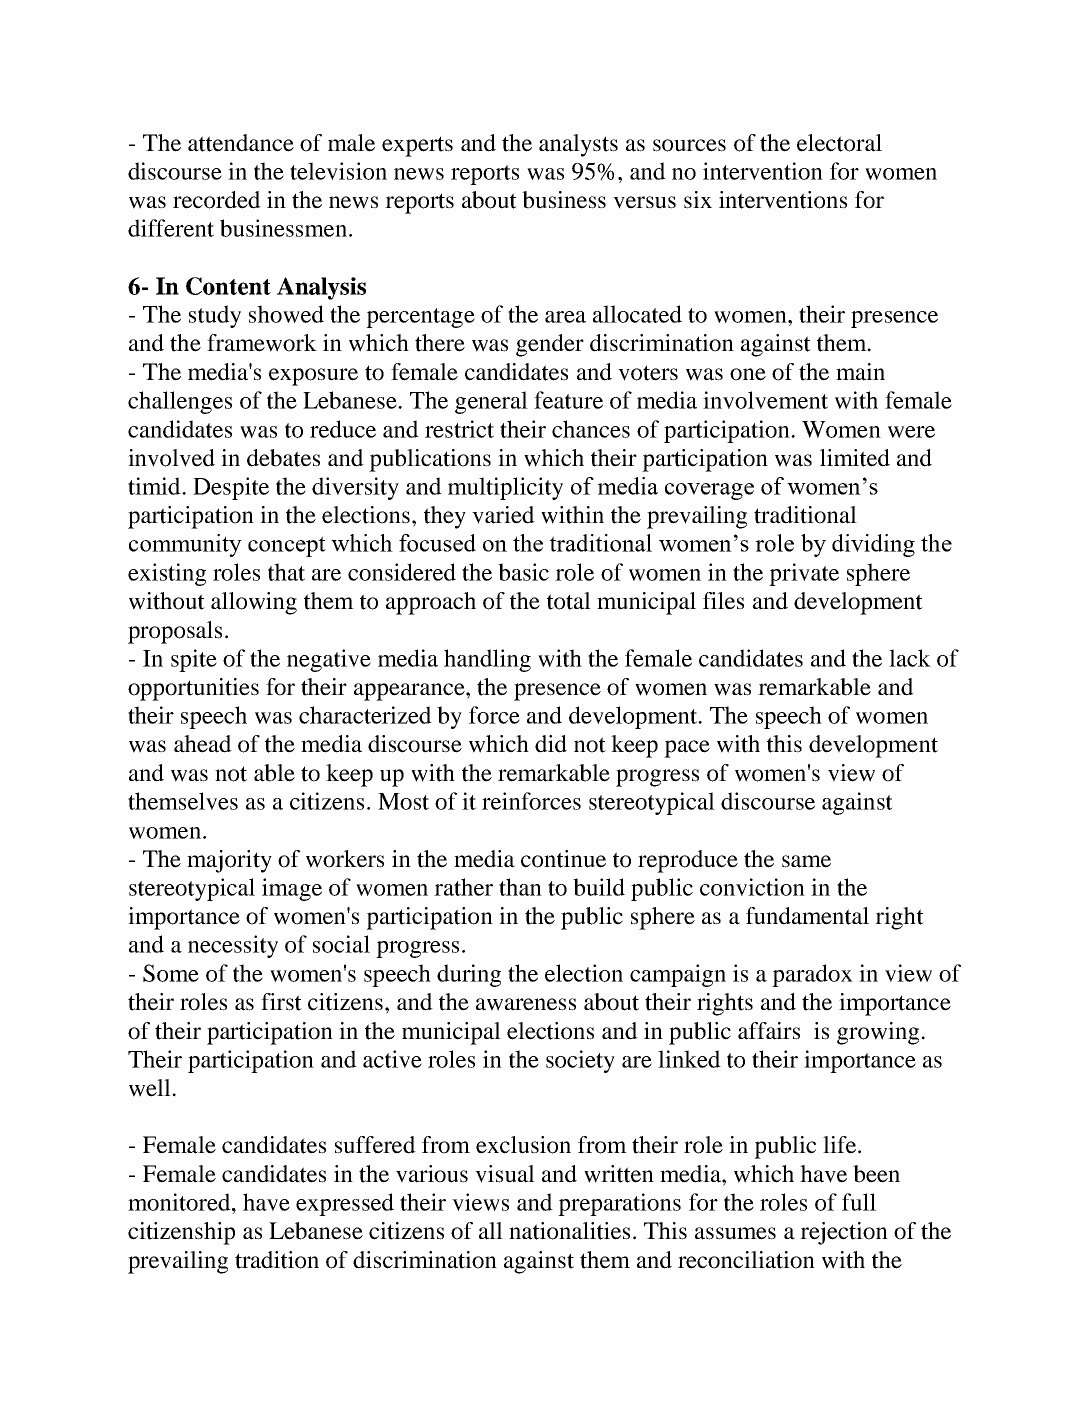 This page has width=1089, height=1409. I want to click on chances, so click(591, 429).
